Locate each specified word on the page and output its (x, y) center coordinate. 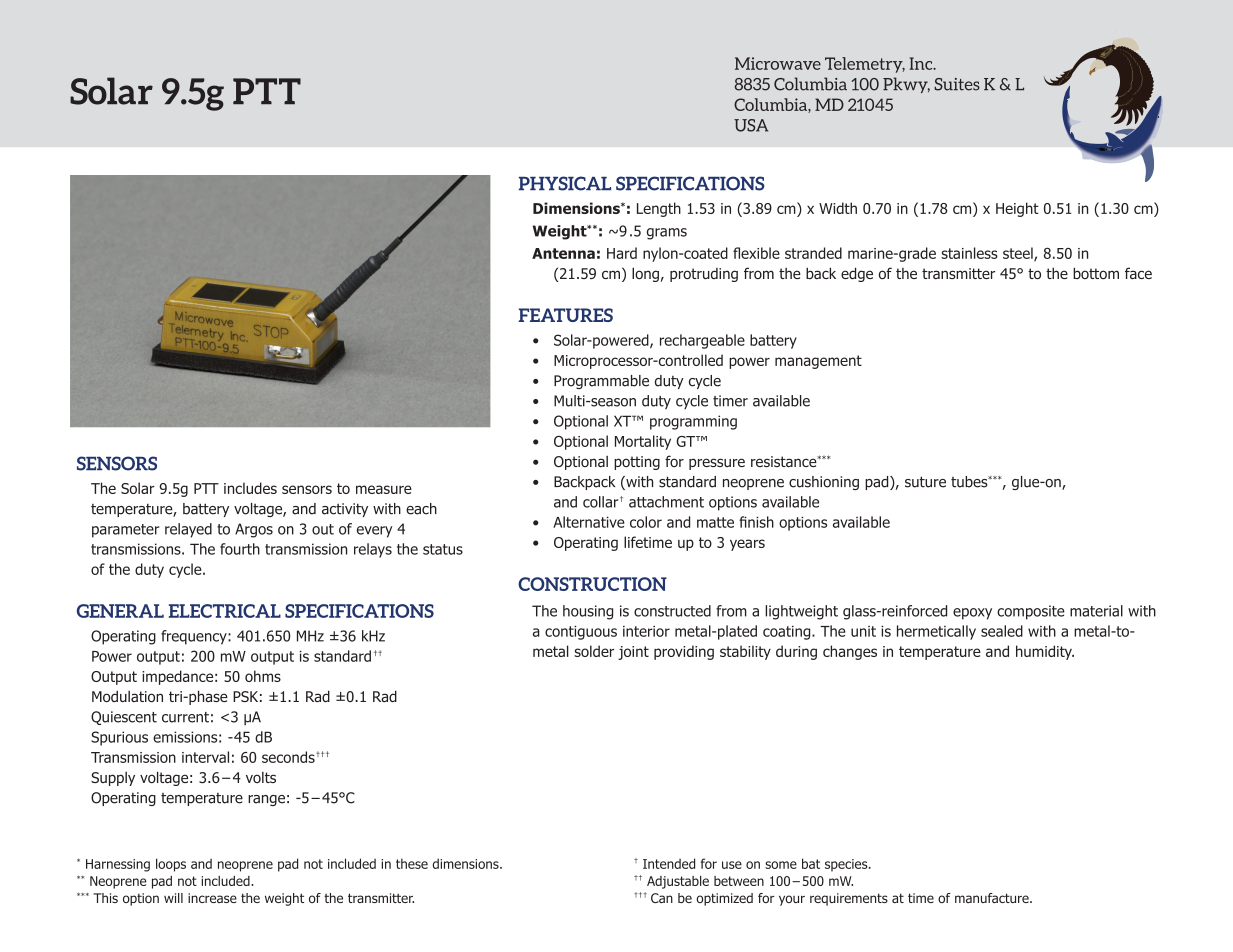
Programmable (601, 382)
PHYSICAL (565, 183)
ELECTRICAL (225, 611)
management (818, 362)
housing (588, 612)
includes (250, 488)
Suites (957, 84)
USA (751, 125)
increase (212, 898)
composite (1031, 612)
